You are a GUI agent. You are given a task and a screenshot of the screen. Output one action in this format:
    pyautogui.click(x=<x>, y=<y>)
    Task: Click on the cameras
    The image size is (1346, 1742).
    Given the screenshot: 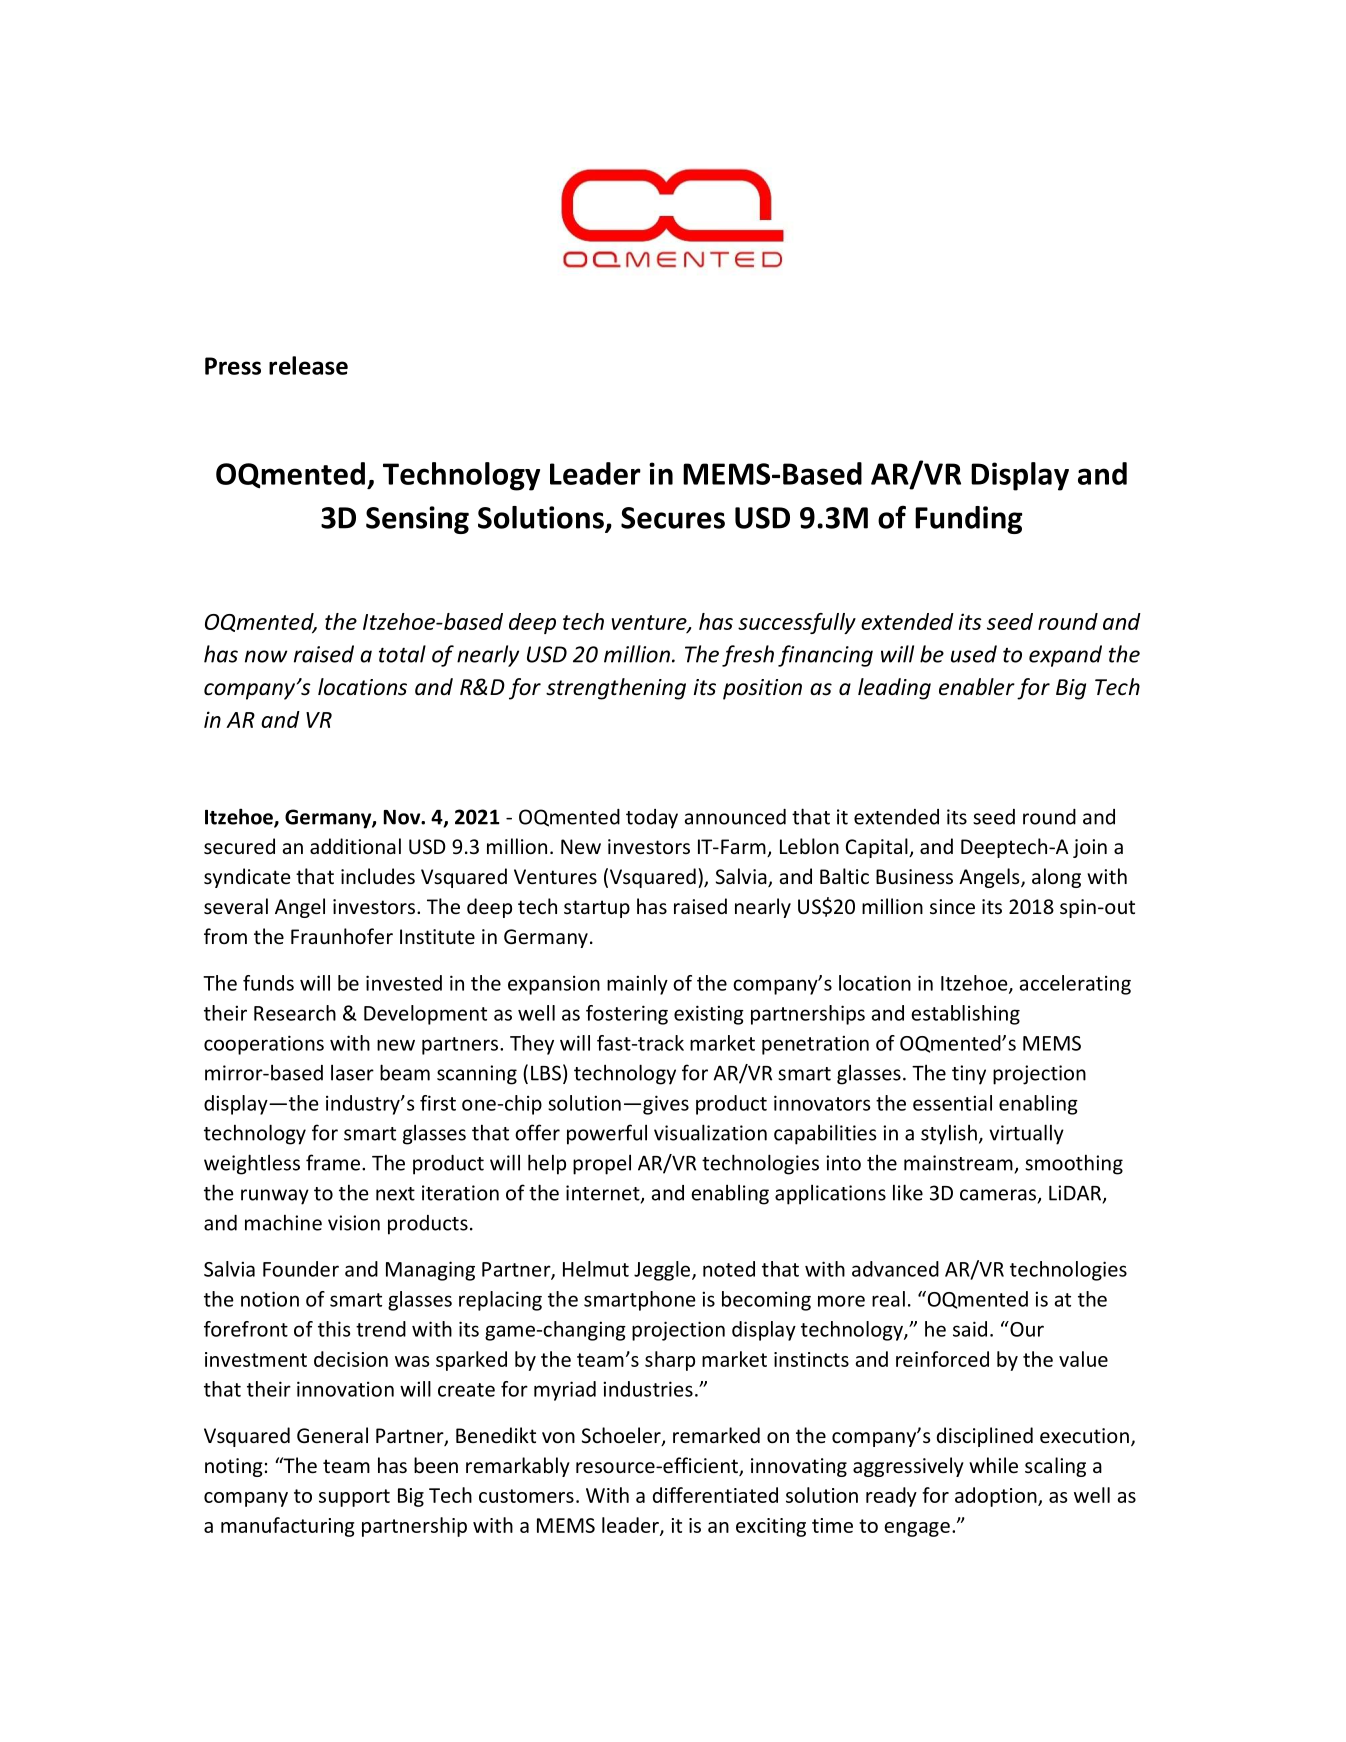 What is the action you would take?
    pyautogui.click(x=998, y=1195)
